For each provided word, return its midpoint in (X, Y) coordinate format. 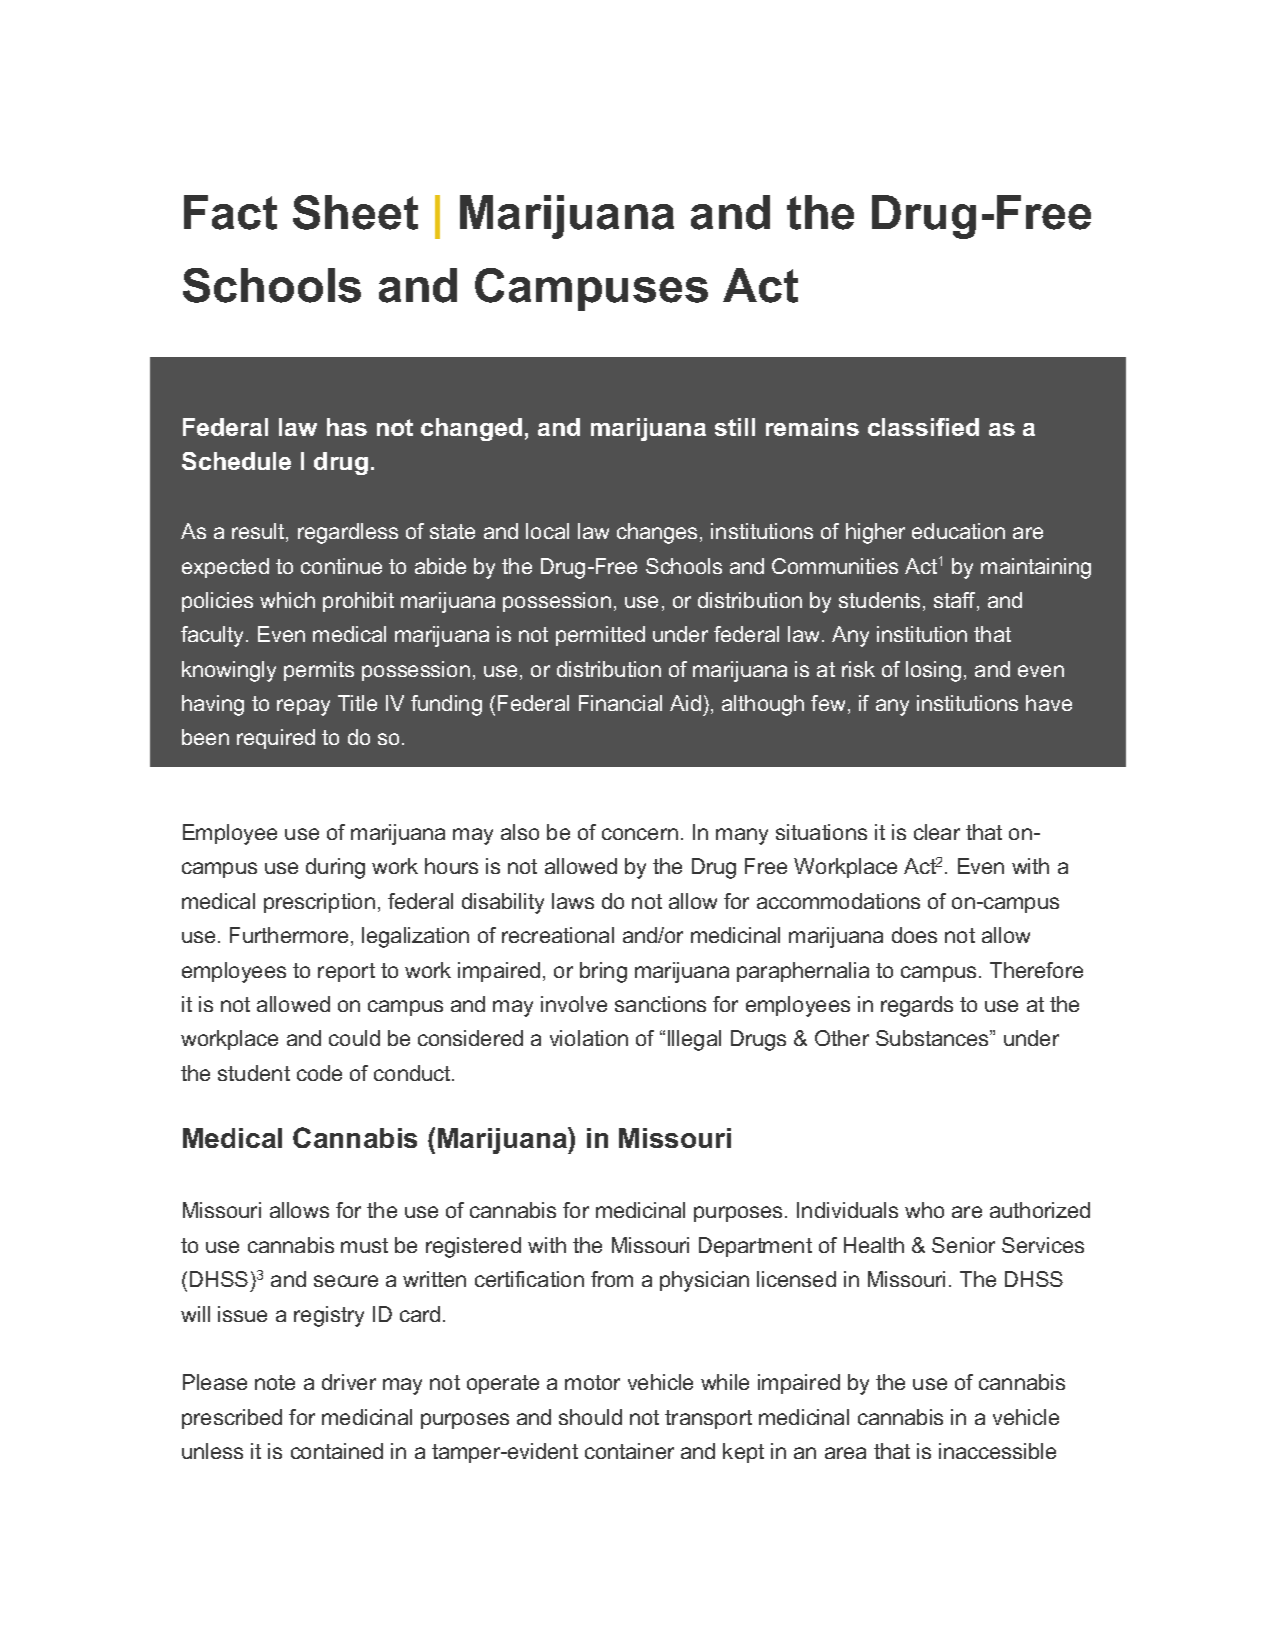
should (590, 1417)
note (275, 1382)
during (335, 868)
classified (923, 427)
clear (937, 832)
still (735, 427)
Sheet (355, 212)
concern (640, 834)
